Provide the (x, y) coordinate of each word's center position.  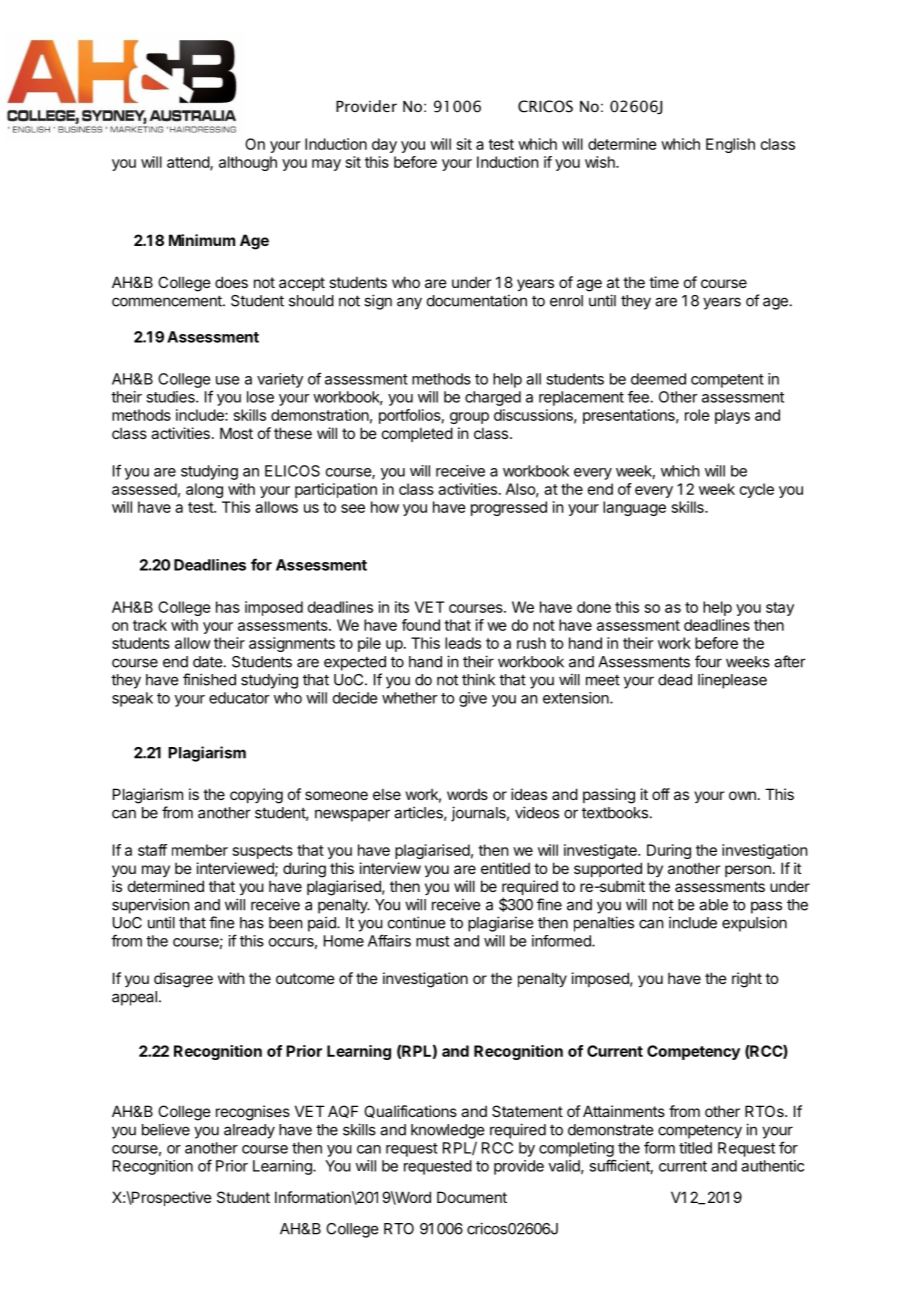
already (249, 1131)
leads (463, 643)
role (697, 415)
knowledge (447, 1131)
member (200, 850)
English (730, 145)
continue (416, 922)
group (469, 418)
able (713, 905)
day (384, 145)
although (248, 163)
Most (236, 433)
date (207, 662)
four (708, 661)
